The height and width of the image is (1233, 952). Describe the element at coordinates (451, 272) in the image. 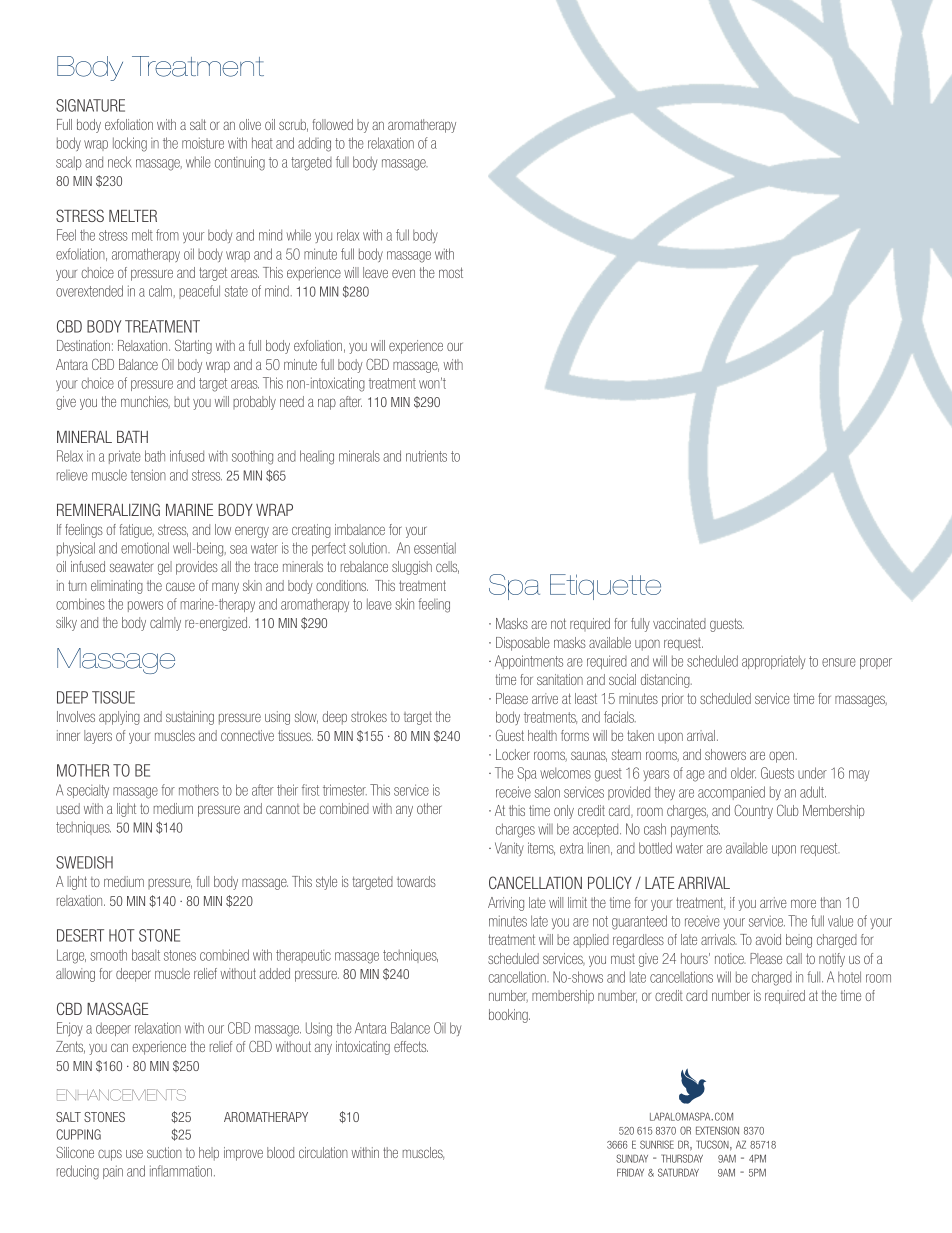

I see `most` at that location.
